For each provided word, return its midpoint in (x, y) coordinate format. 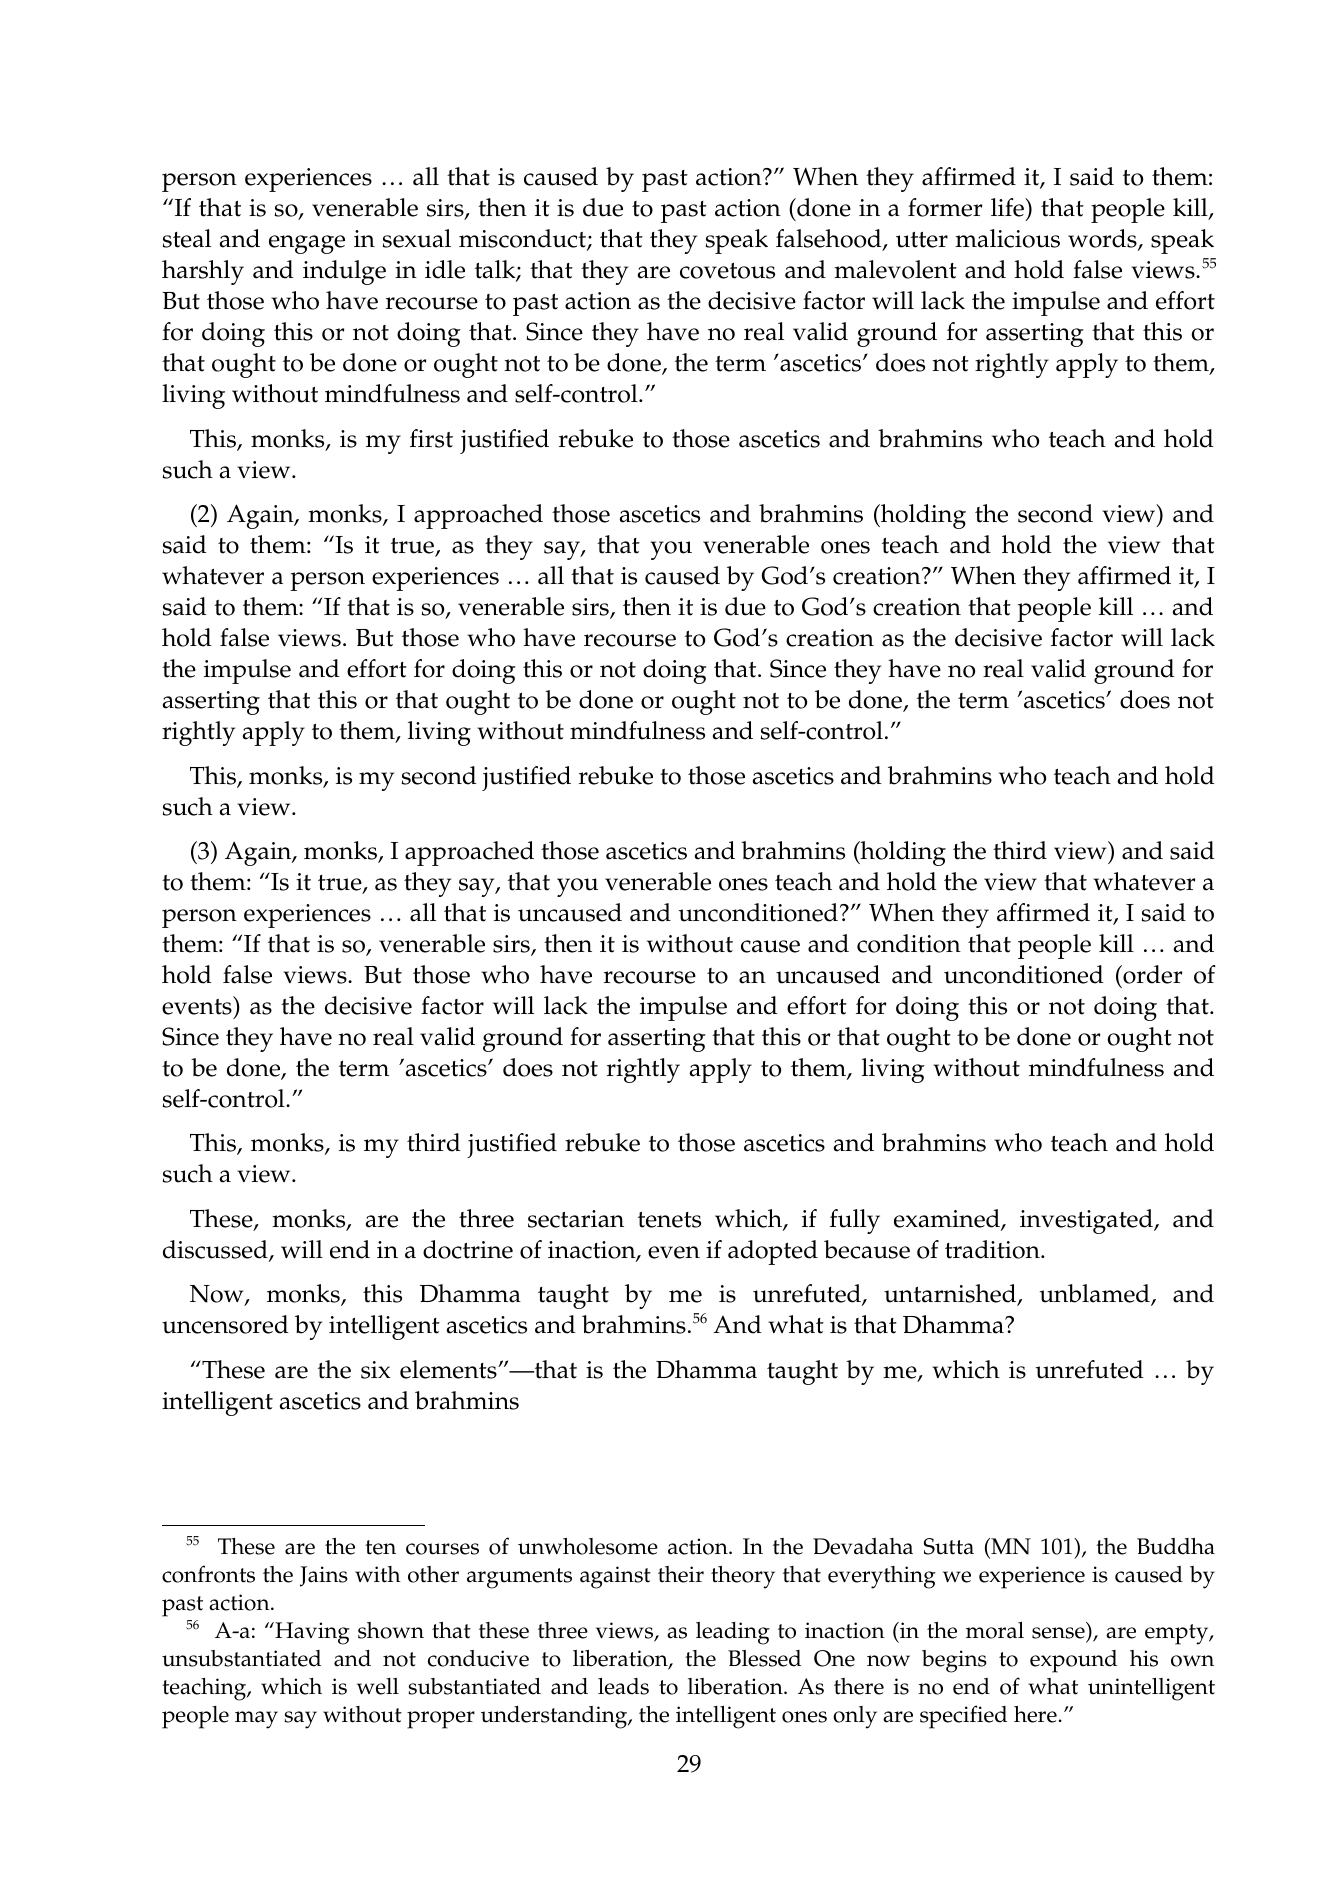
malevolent (895, 269)
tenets (669, 1220)
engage (307, 244)
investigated (1087, 1221)
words (1103, 240)
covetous (727, 271)
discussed (216, 1250)
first (431, 438)
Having (311, 1633)
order (1151, 974)
